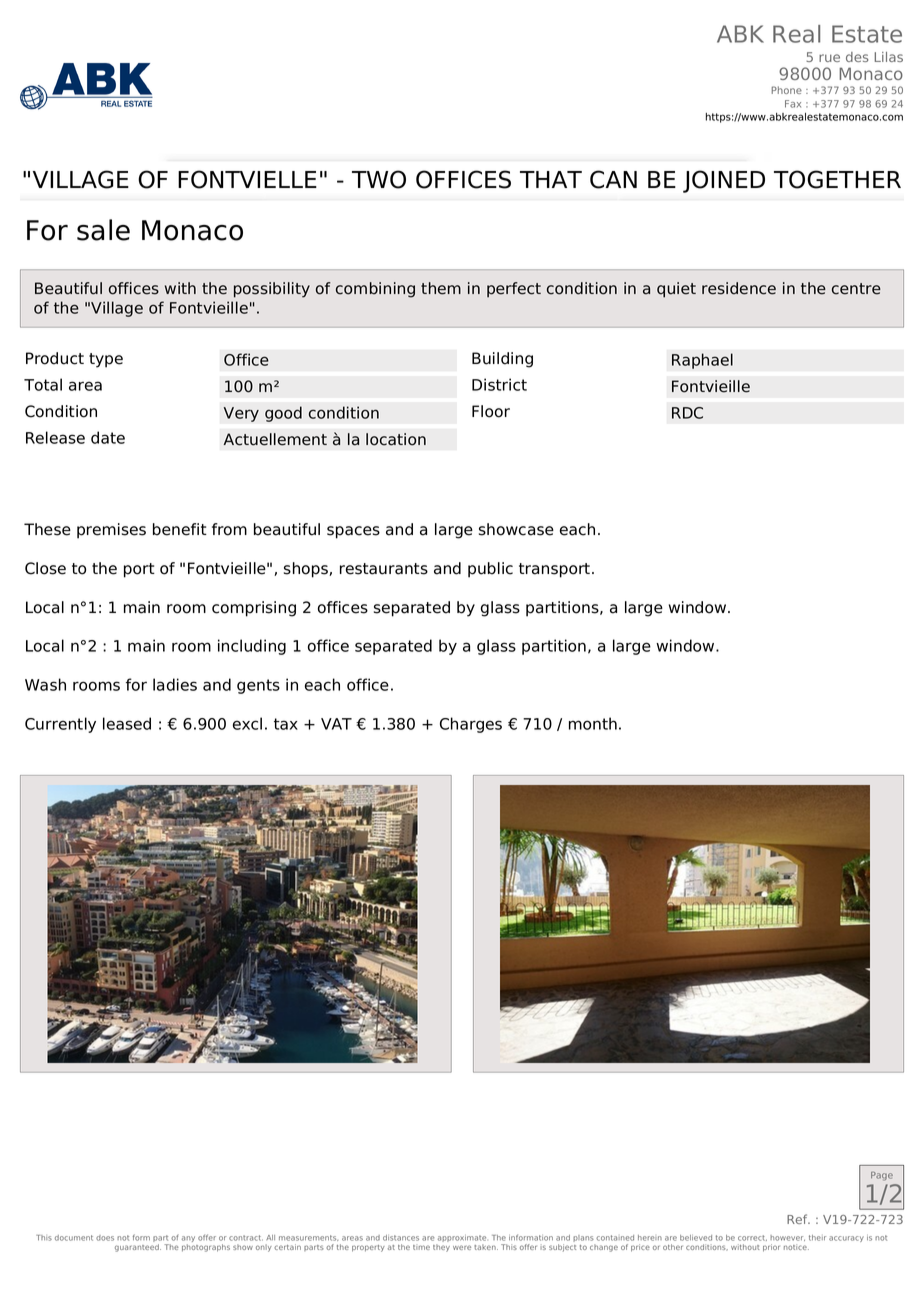  I want to click on TWO, so click(379, 179).
